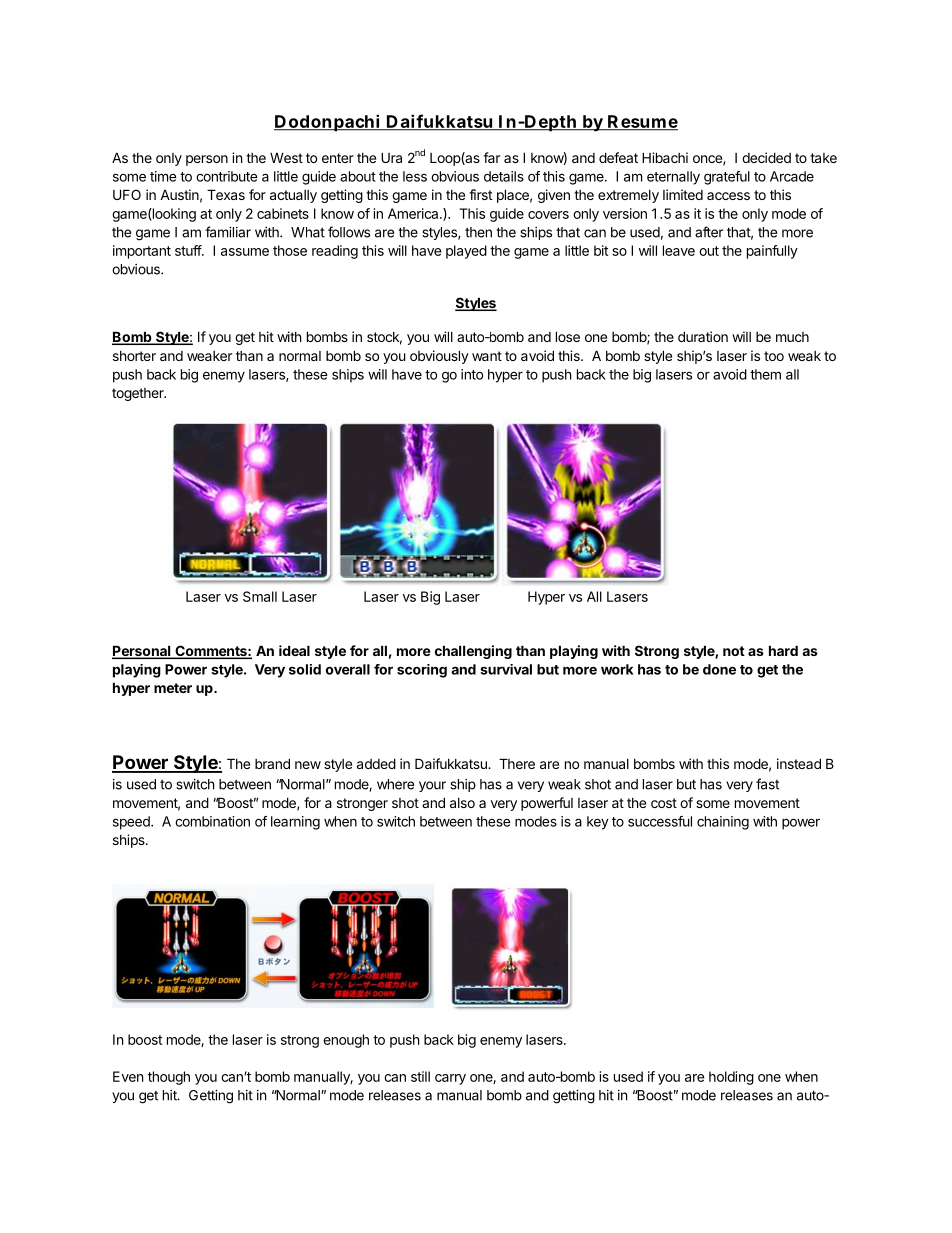 This screenshot has width=952, height=1233. I want to click on chaining, so click(723, 823).
